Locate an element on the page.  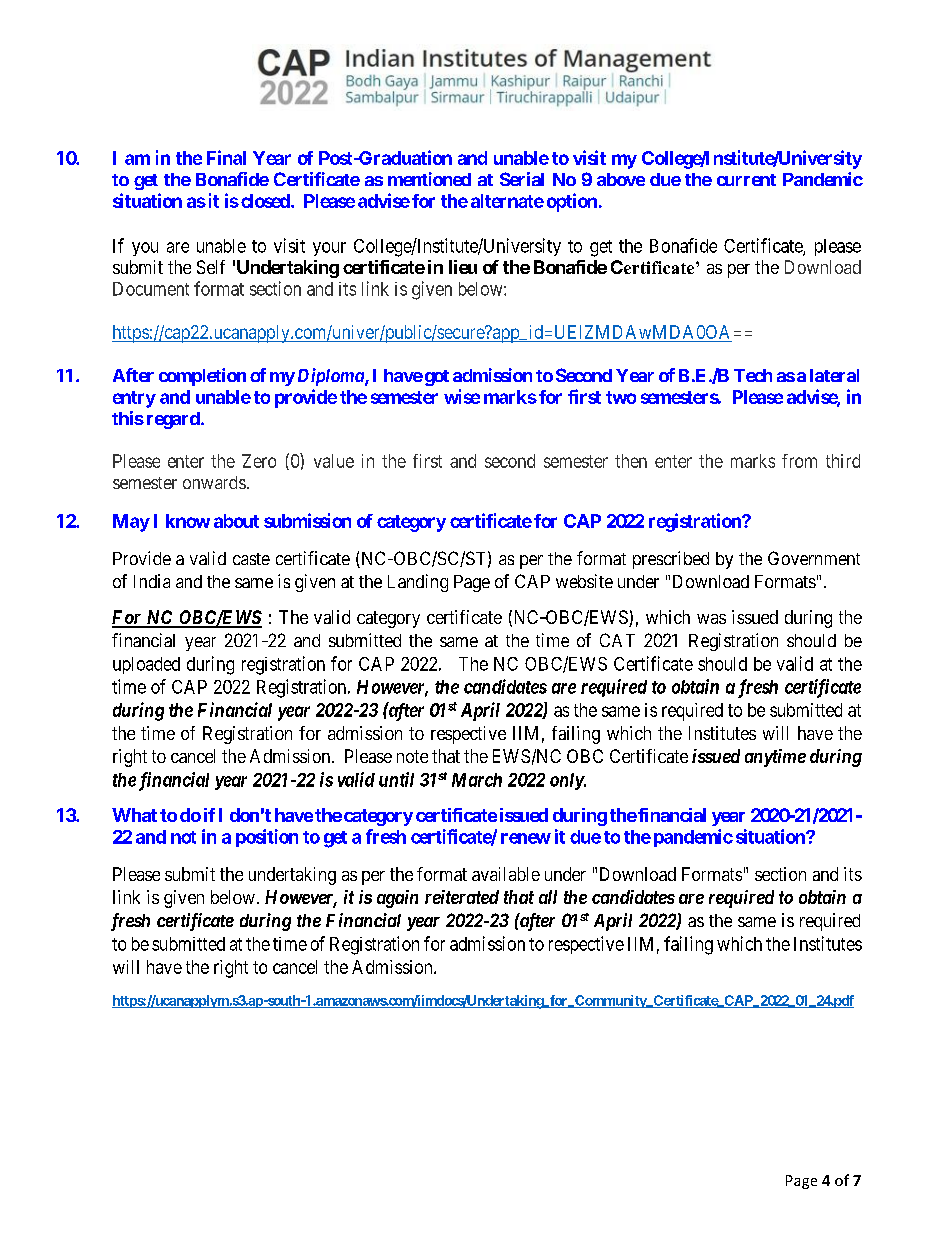
Government is located at coordinates (814, 558).
